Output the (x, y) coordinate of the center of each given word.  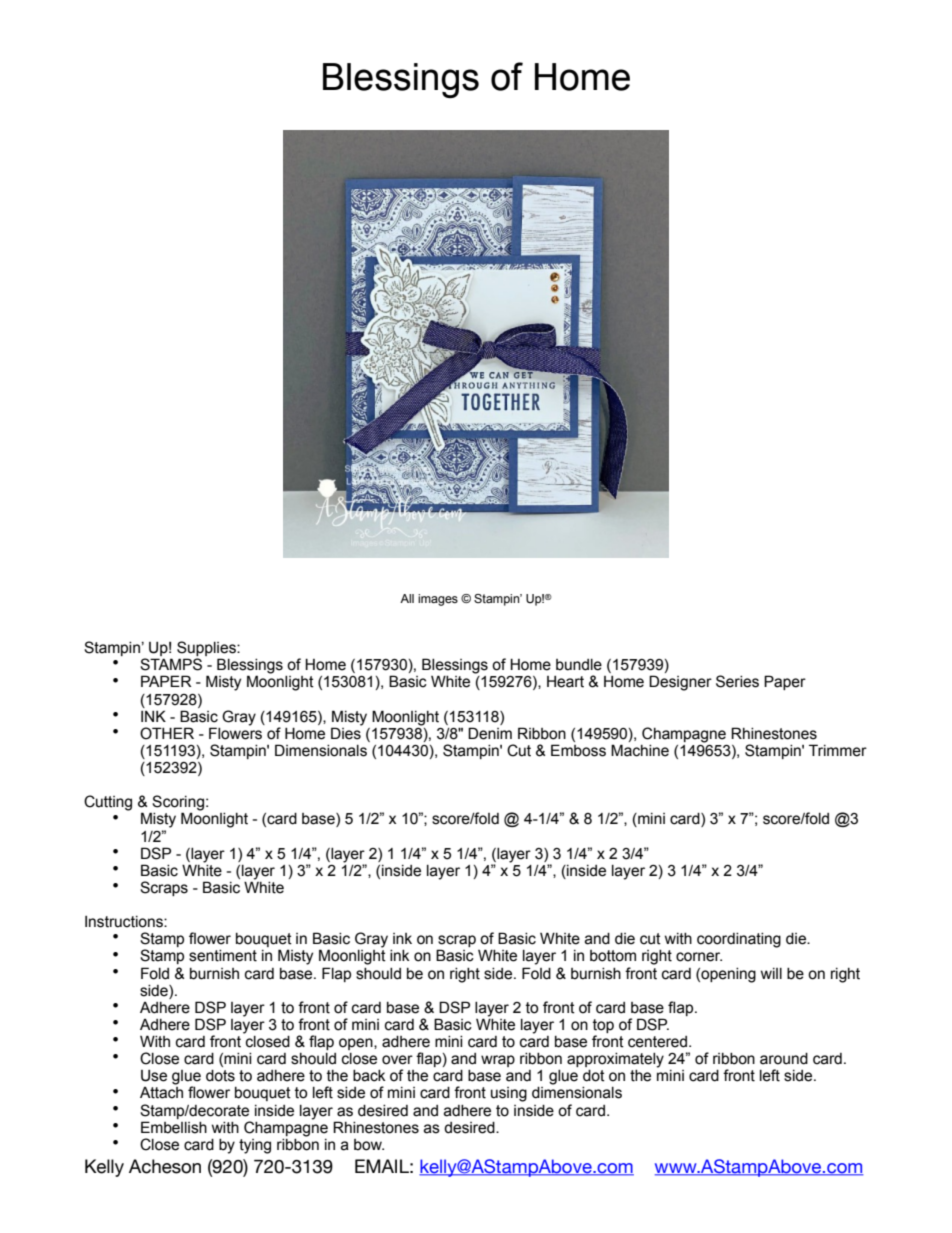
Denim (490, 733)
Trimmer (838, 750)
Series (737, 681)
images (438, 600)
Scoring (178, 804)
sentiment (223, 956)
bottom (613, 956)
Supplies (207, 650)
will (771, 973)
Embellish (174, 1127)
